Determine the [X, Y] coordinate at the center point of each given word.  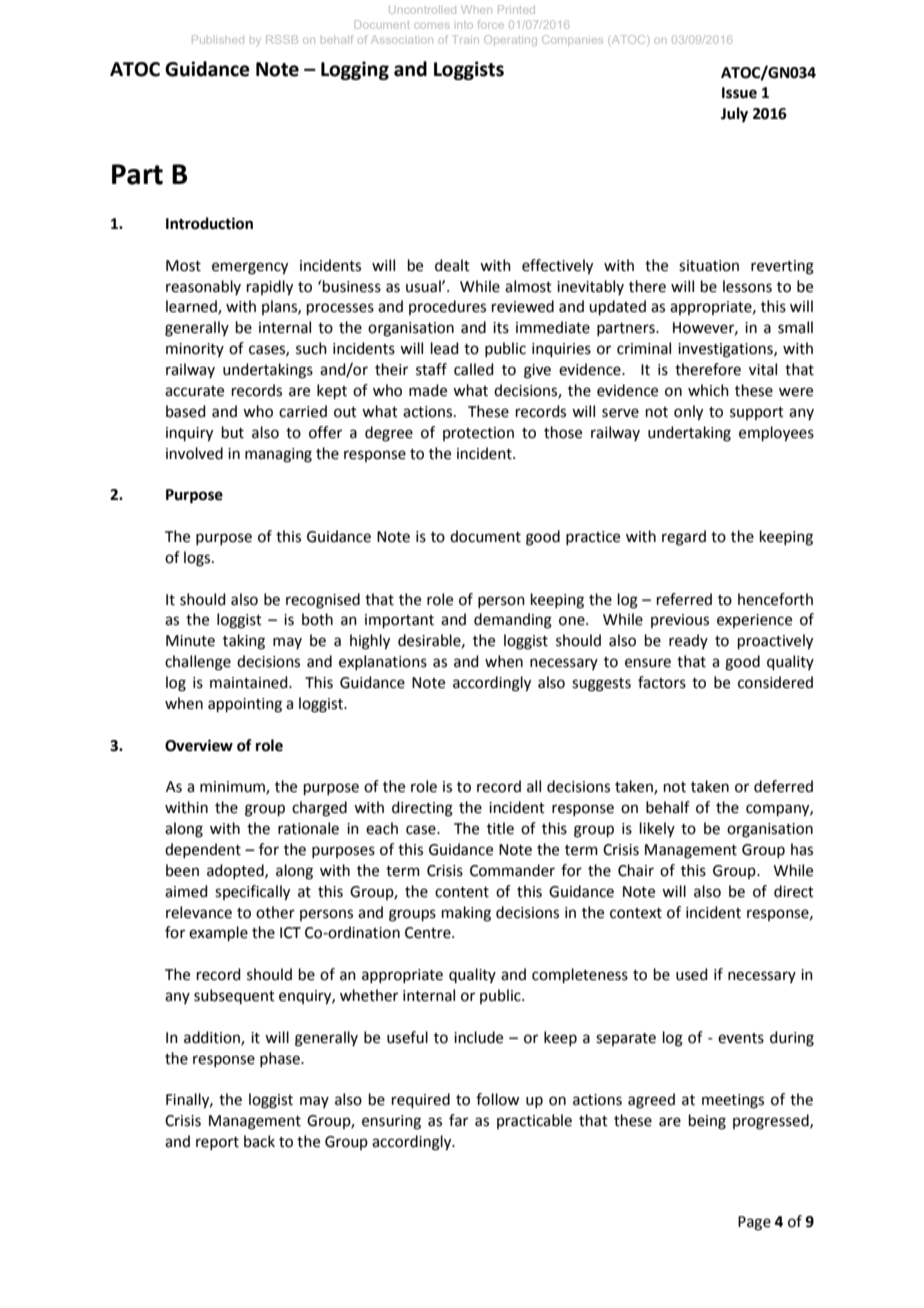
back [259, 1141]
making [466, 914]
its [501, 328]
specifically [252, 893]
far [458, 1120]
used [692, 974]
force [491, 24]
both [317, 619]
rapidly [270, 288]
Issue [739, 93]
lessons [747, 286]
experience [754, 621]
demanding [513, 621]
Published [218, 39]
